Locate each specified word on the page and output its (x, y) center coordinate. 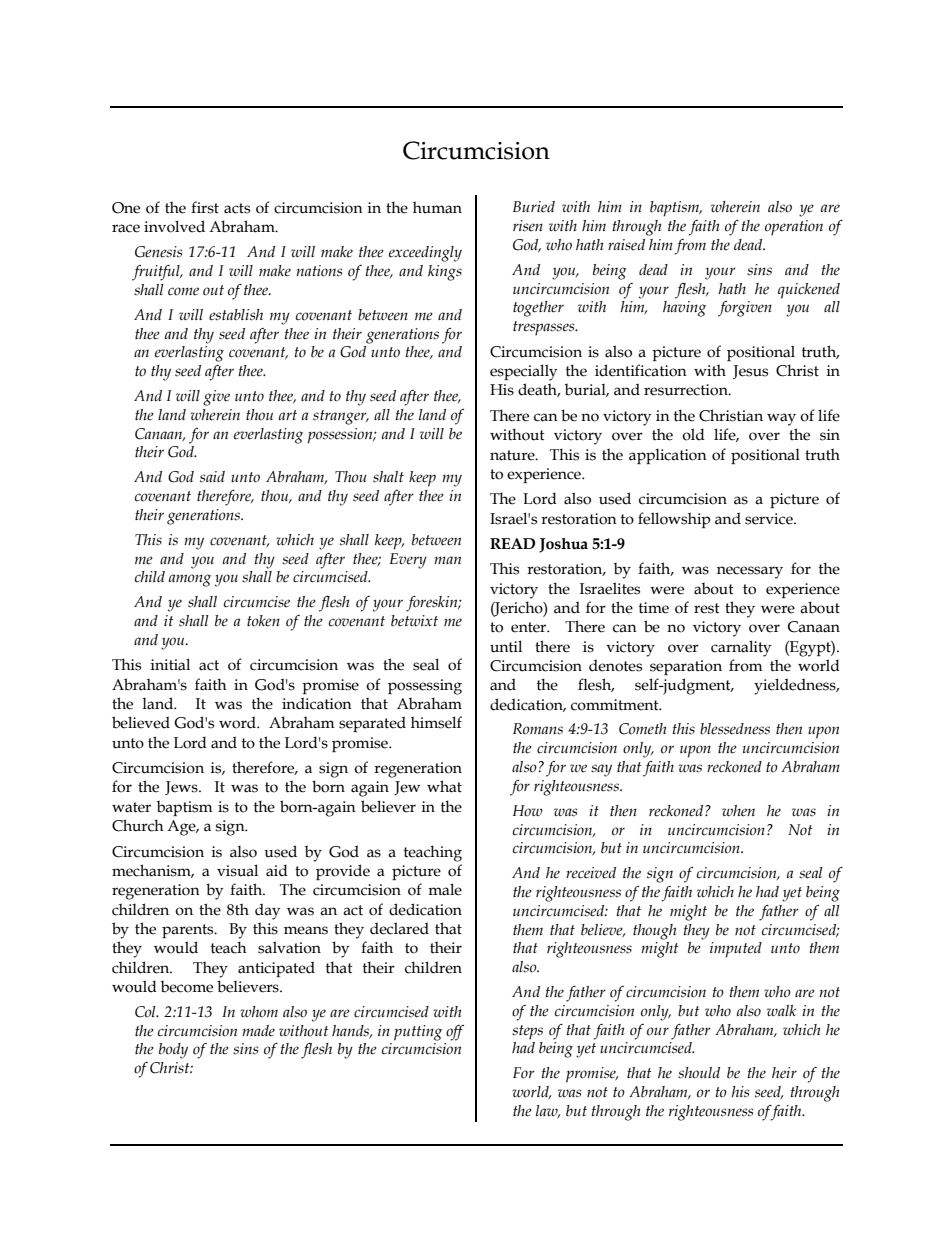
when (738, 811)
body (173, 1051)
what (444, 786)
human (437, 207)
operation (794, 228)
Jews (182, 788)
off (455, 1033)
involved (174, 226)
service (770, 519)
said (212, 477)
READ (512, 543)
